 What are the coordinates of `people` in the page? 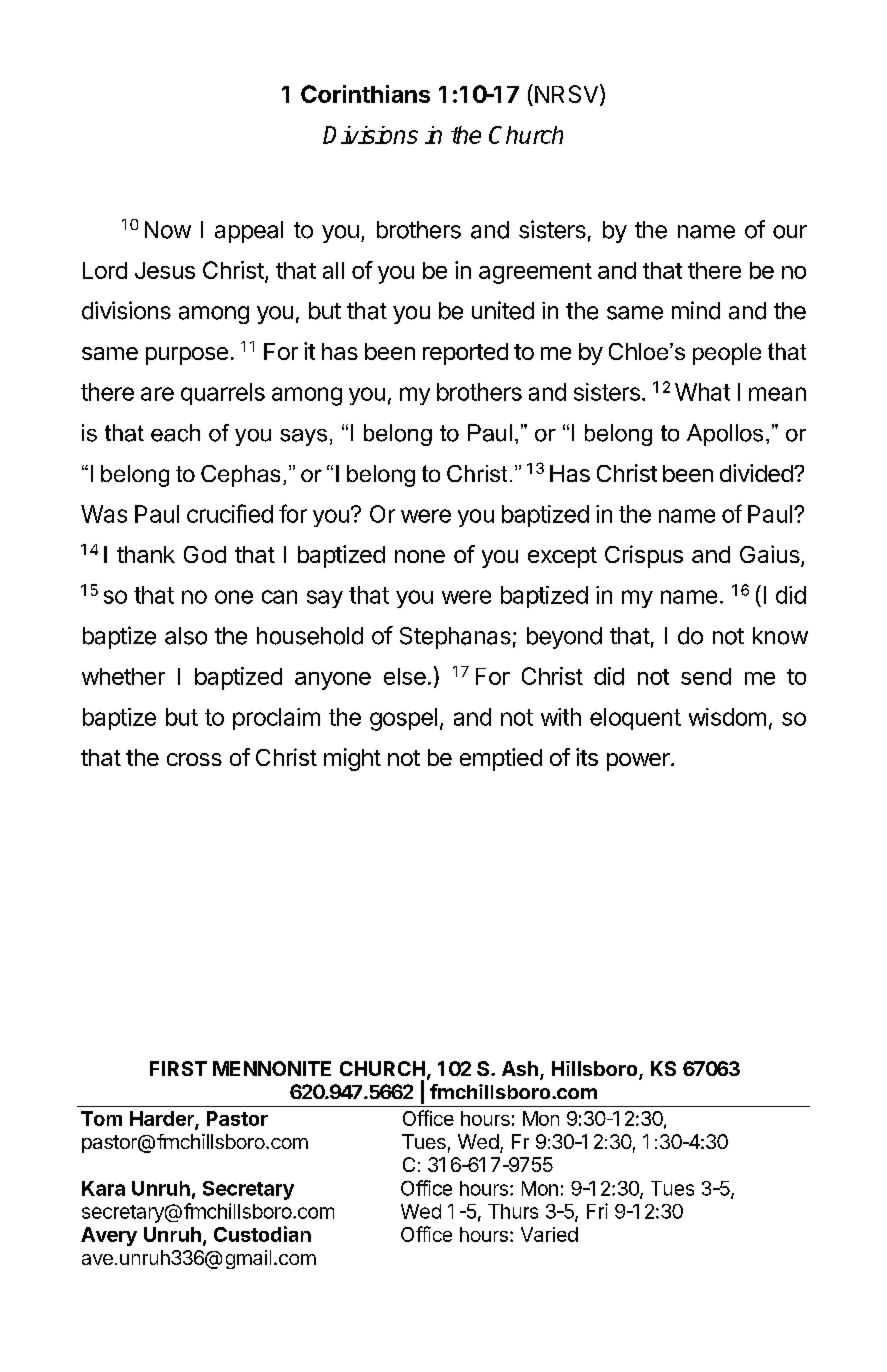 It's located at (727, 354).
